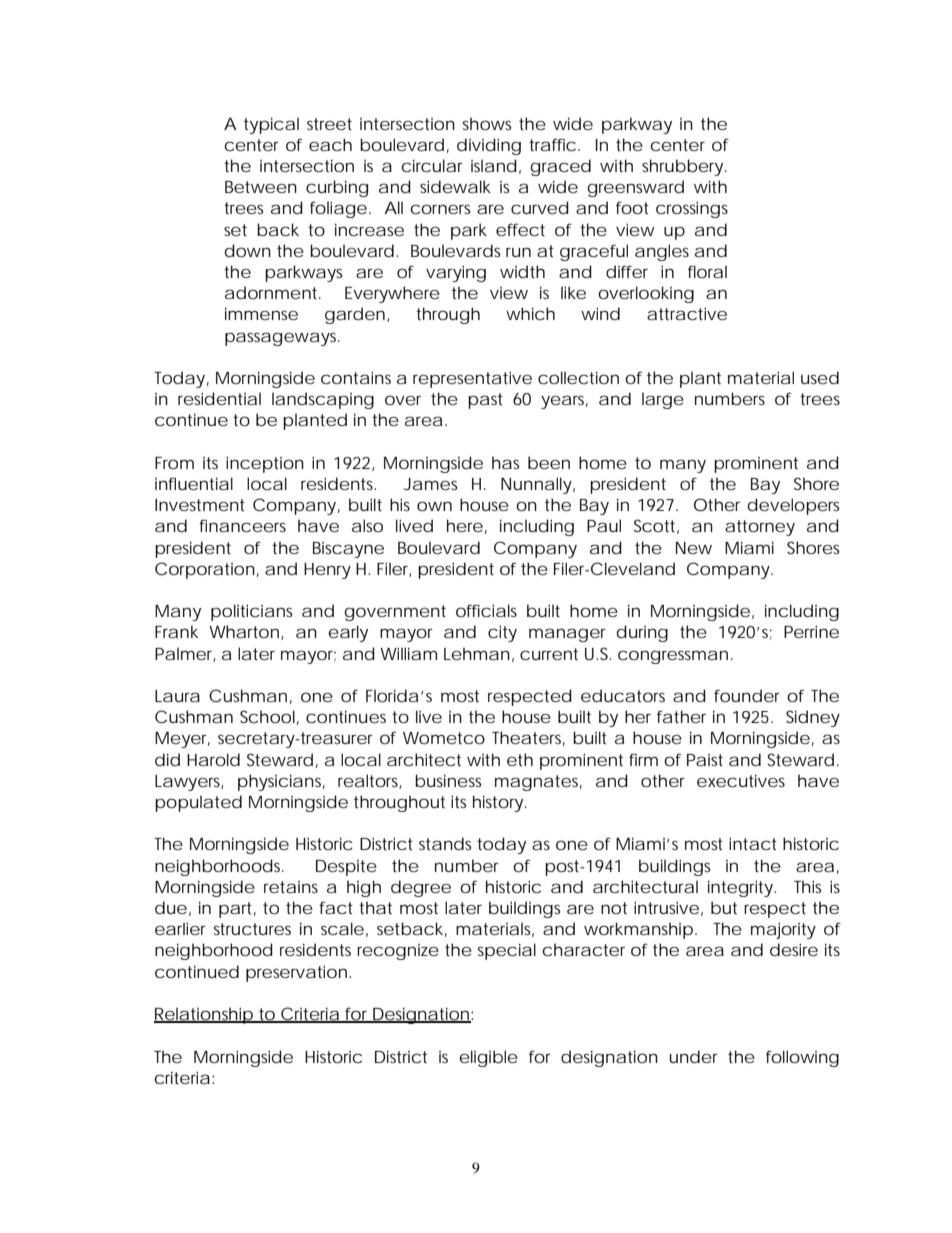  Describe the element at coordinates (489, 146) in the page. I see `dividing` at that location.
